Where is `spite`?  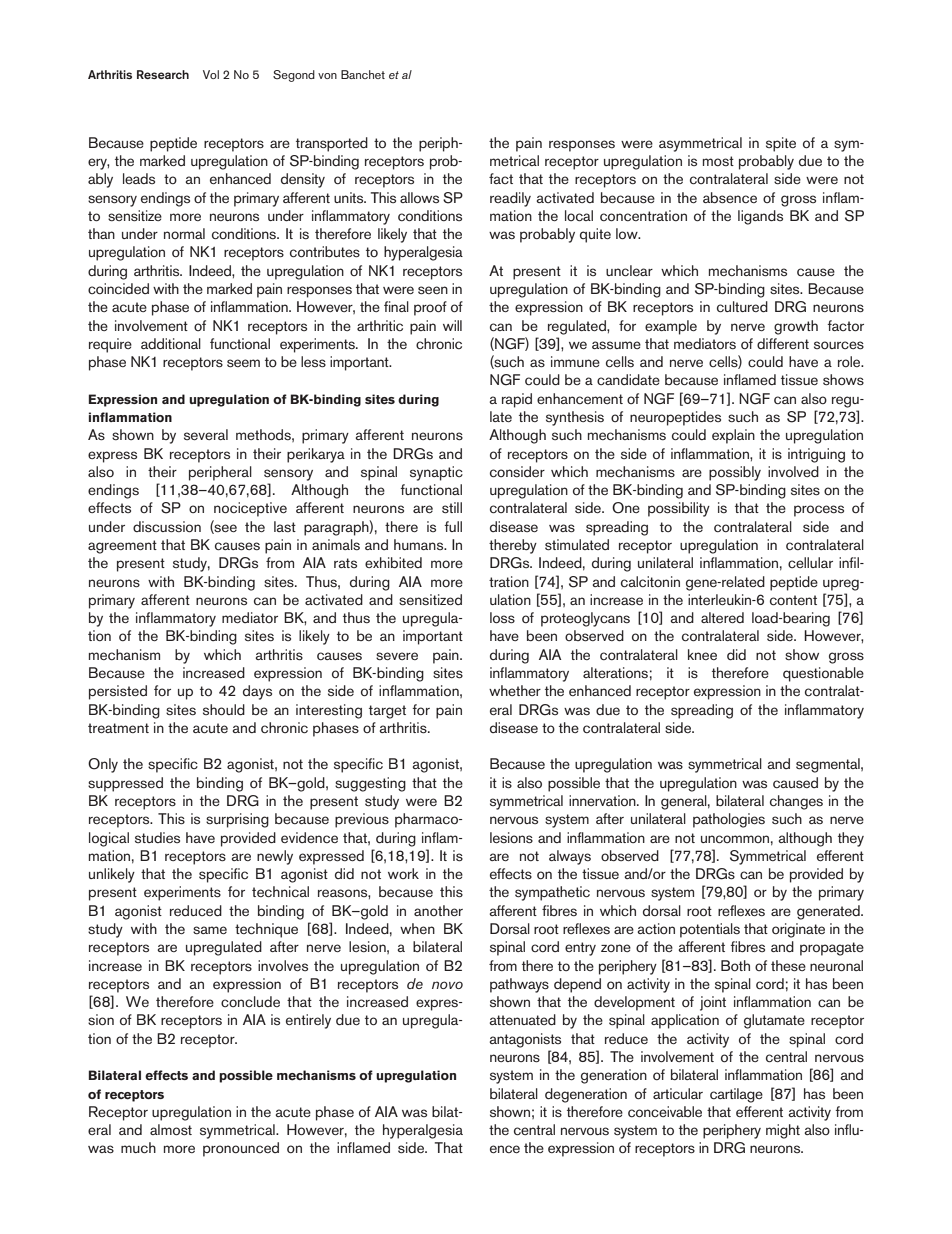
spite is located at coordinates (781, 144).
